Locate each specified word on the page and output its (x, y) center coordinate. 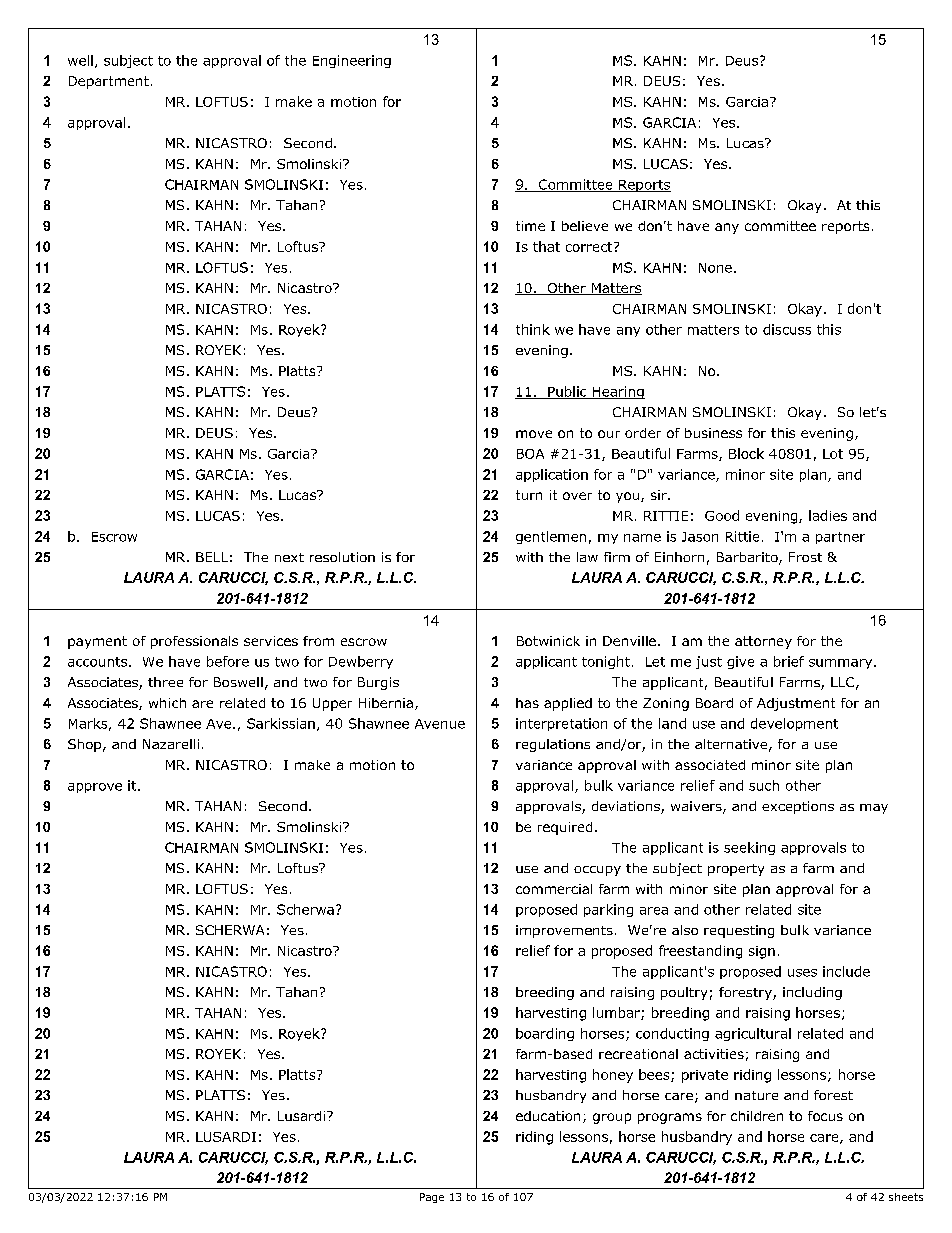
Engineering (352, 61)
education (548, 1116)
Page (432, 1198)
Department (109, 82)
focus (825, 1116)
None (715, 268)
